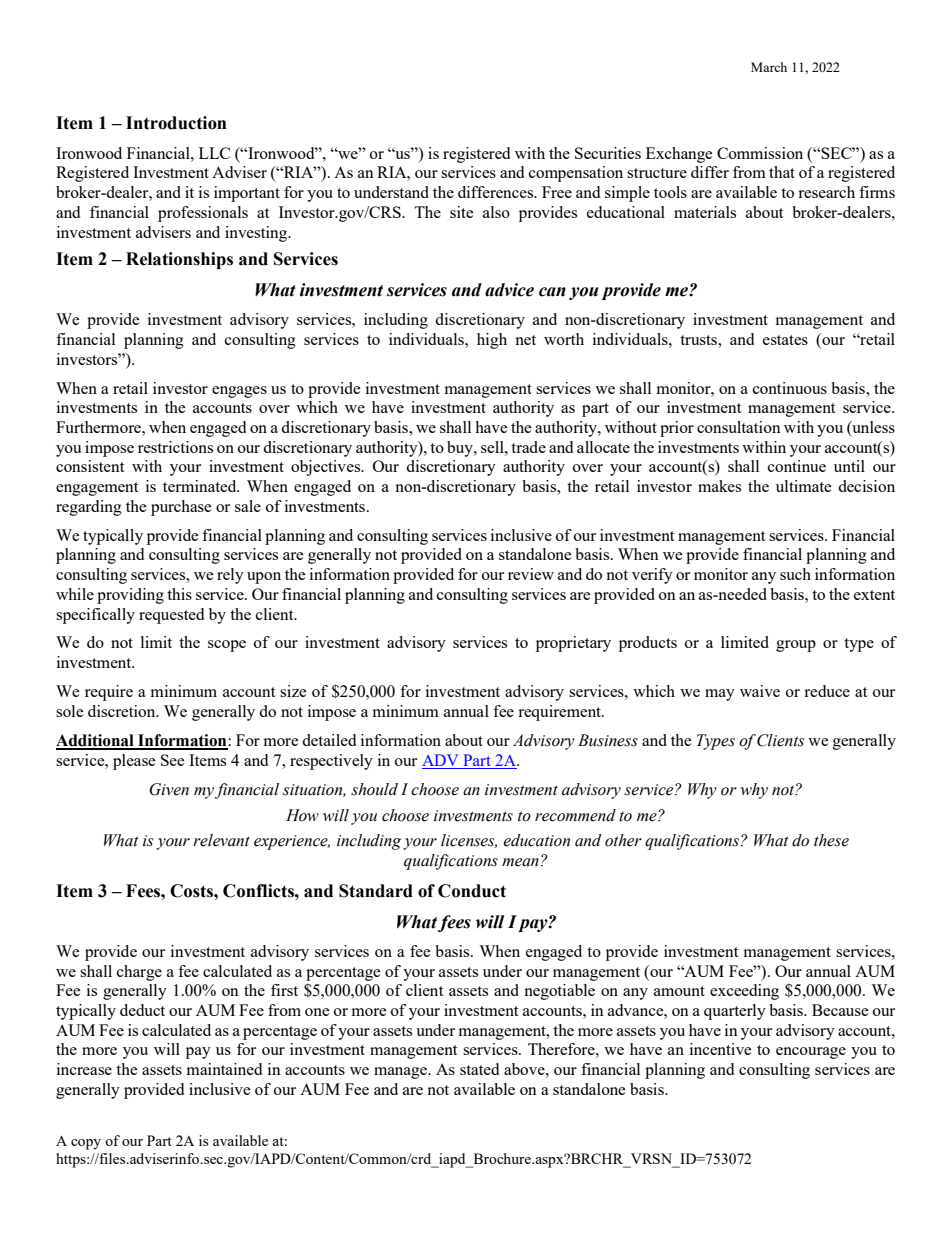 The height and width of the screenshot is (1233, 952). I want to click on relevant, so click(221, 840).
